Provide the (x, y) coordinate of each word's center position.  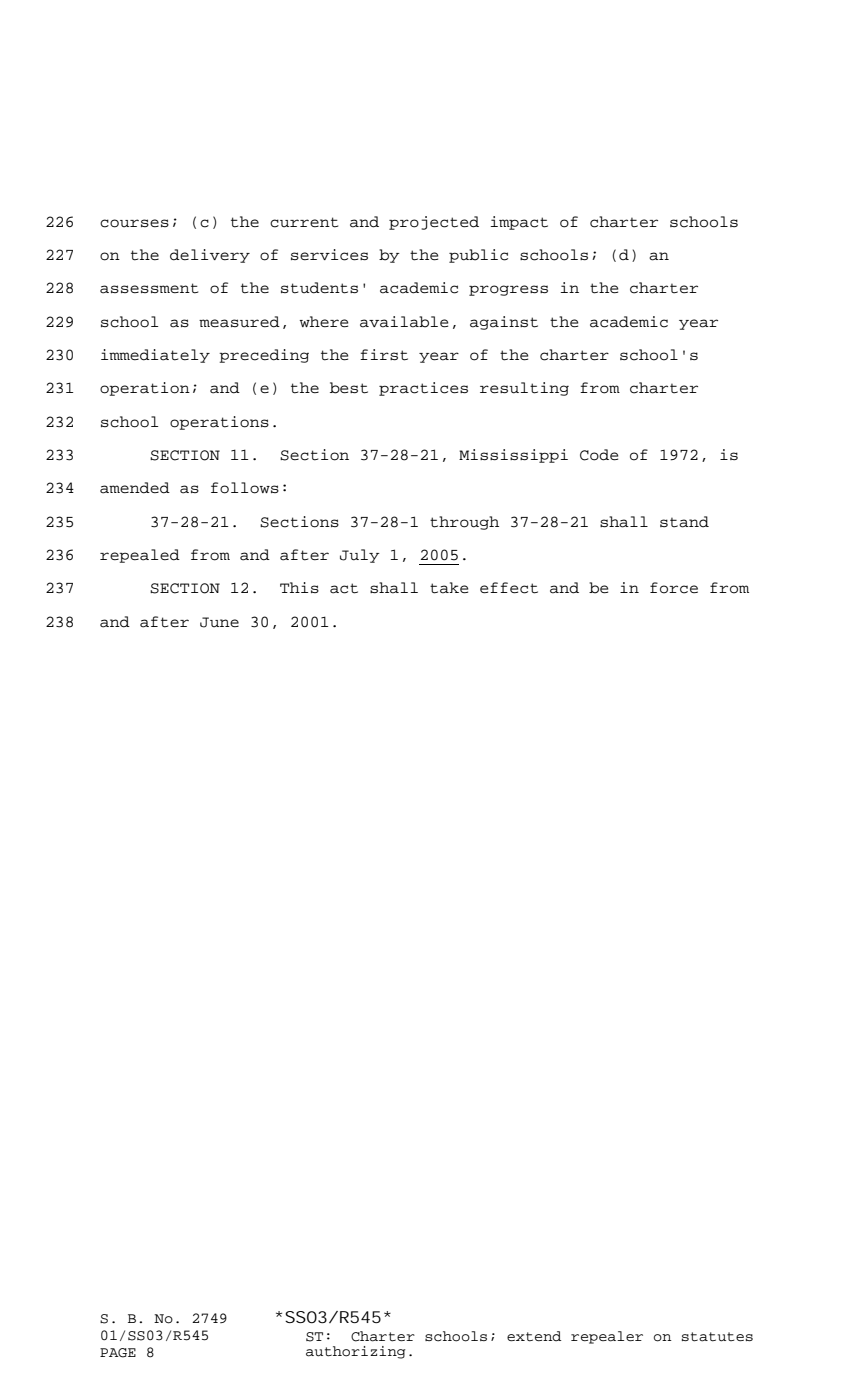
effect (509, 588)
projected (434, 223)
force (674, 588)
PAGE (118, 1353)
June (219, 622)
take (449, 588)
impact (519, 223)
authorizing (355, 1352)
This (299, 587)
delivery (210, 256)
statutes (717, 1337)
